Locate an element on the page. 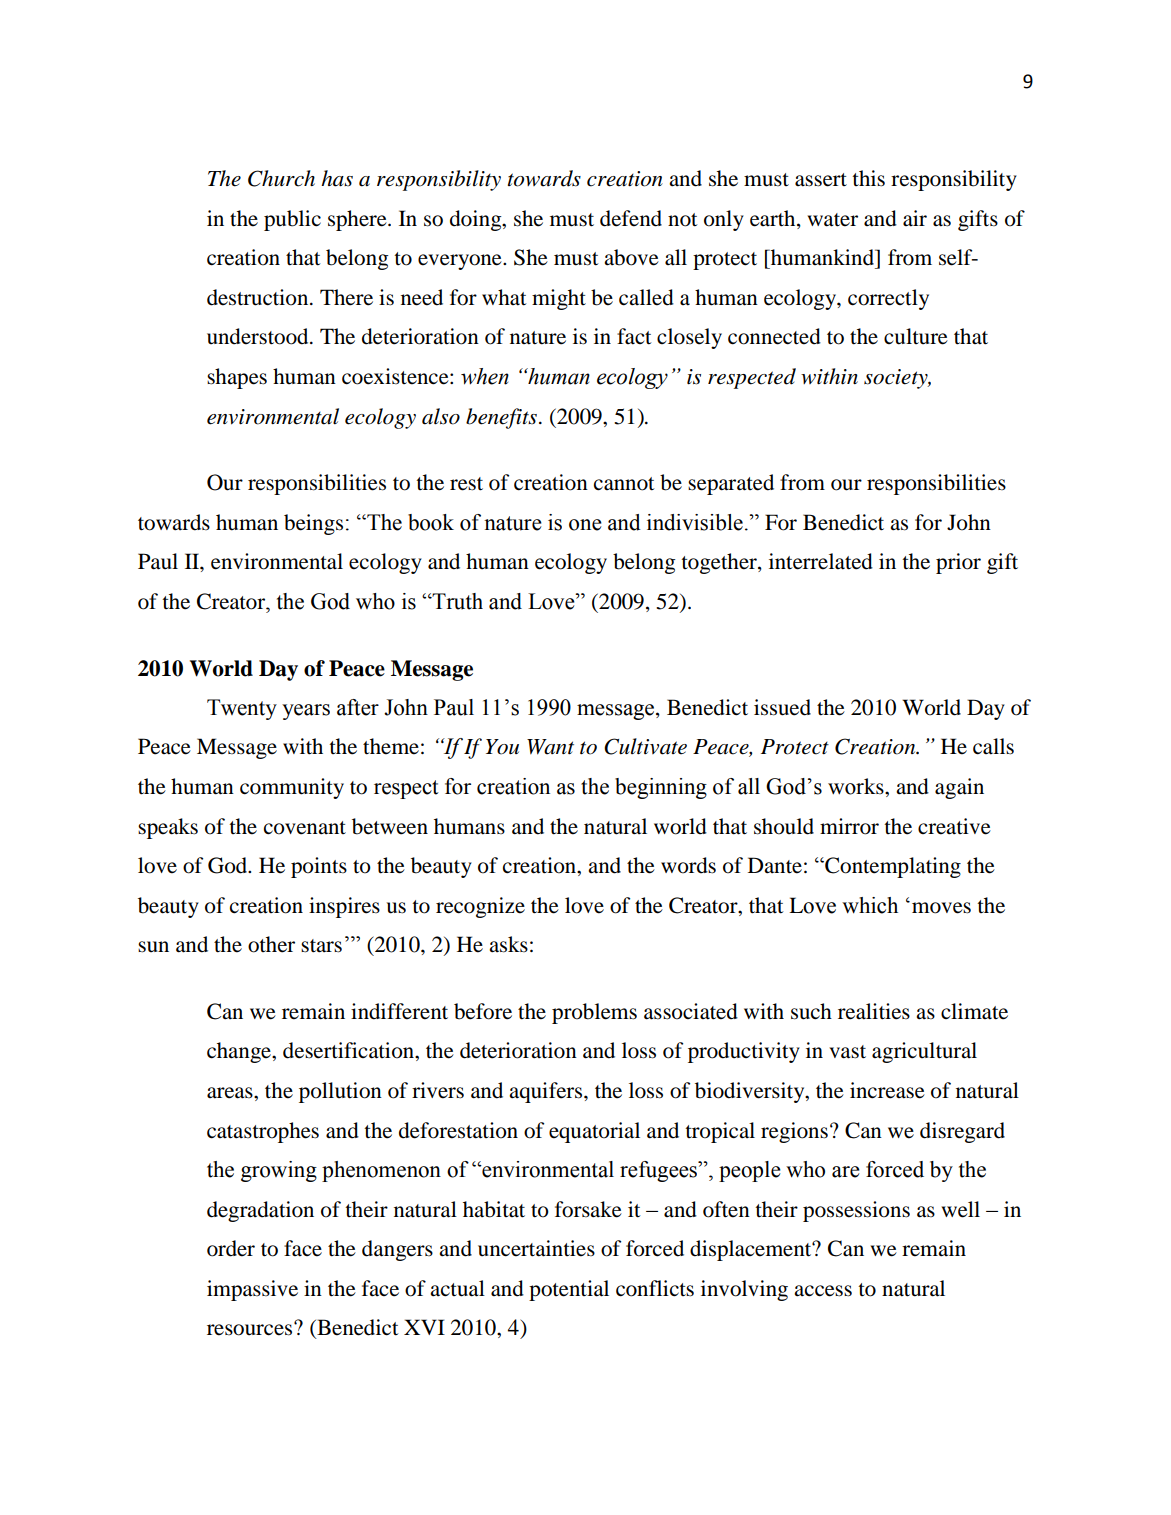 Image resolution: width=1171 pixels, height=1515 pixels. works is located at coordinates (857, 786).
